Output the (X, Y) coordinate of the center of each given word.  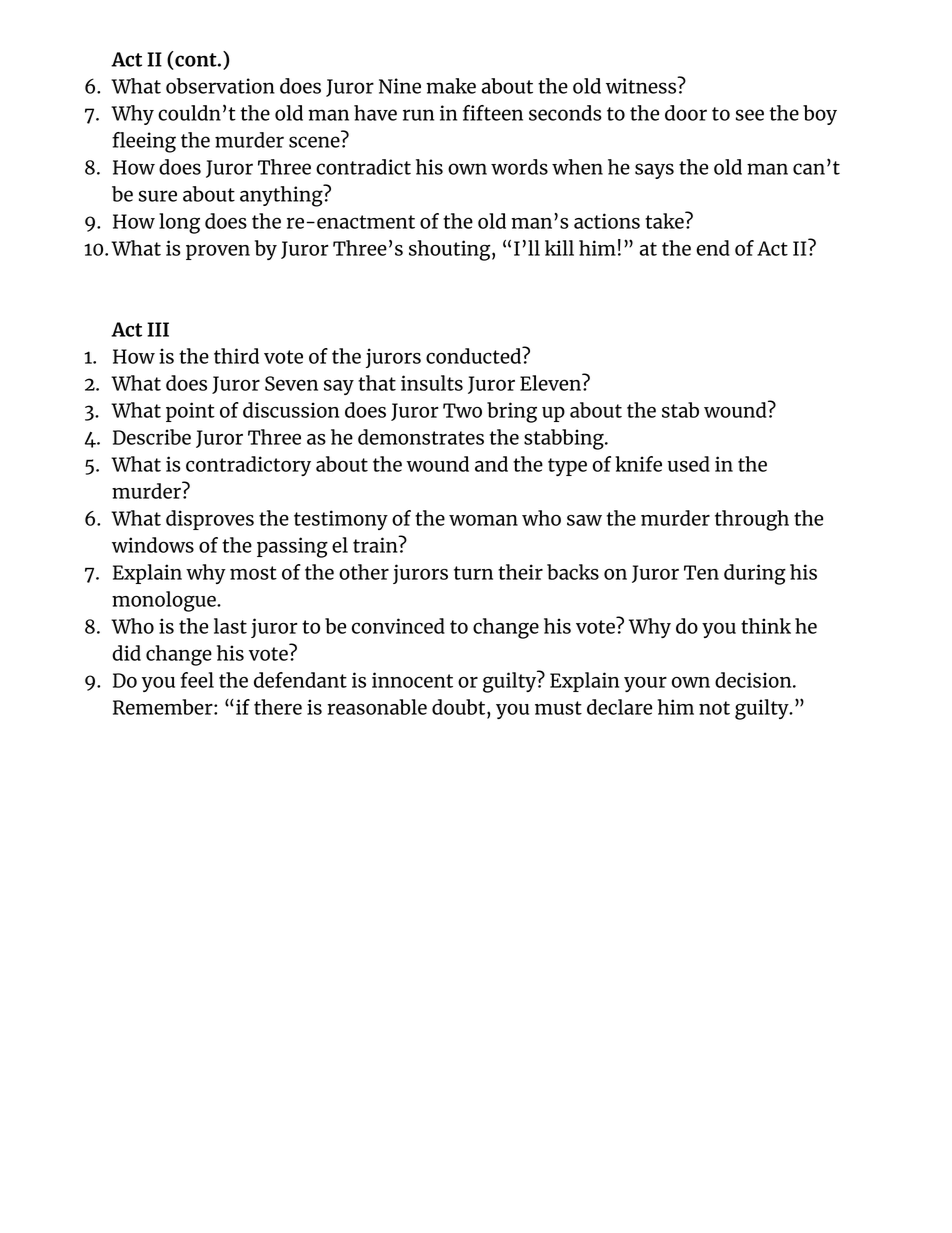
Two (462, 410)
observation (220, 86)
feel (197, 680)
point (190, 412)
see (750, 115)
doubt (460, 707)
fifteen (493, 113)
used (689, 464)
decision (754, 680)
